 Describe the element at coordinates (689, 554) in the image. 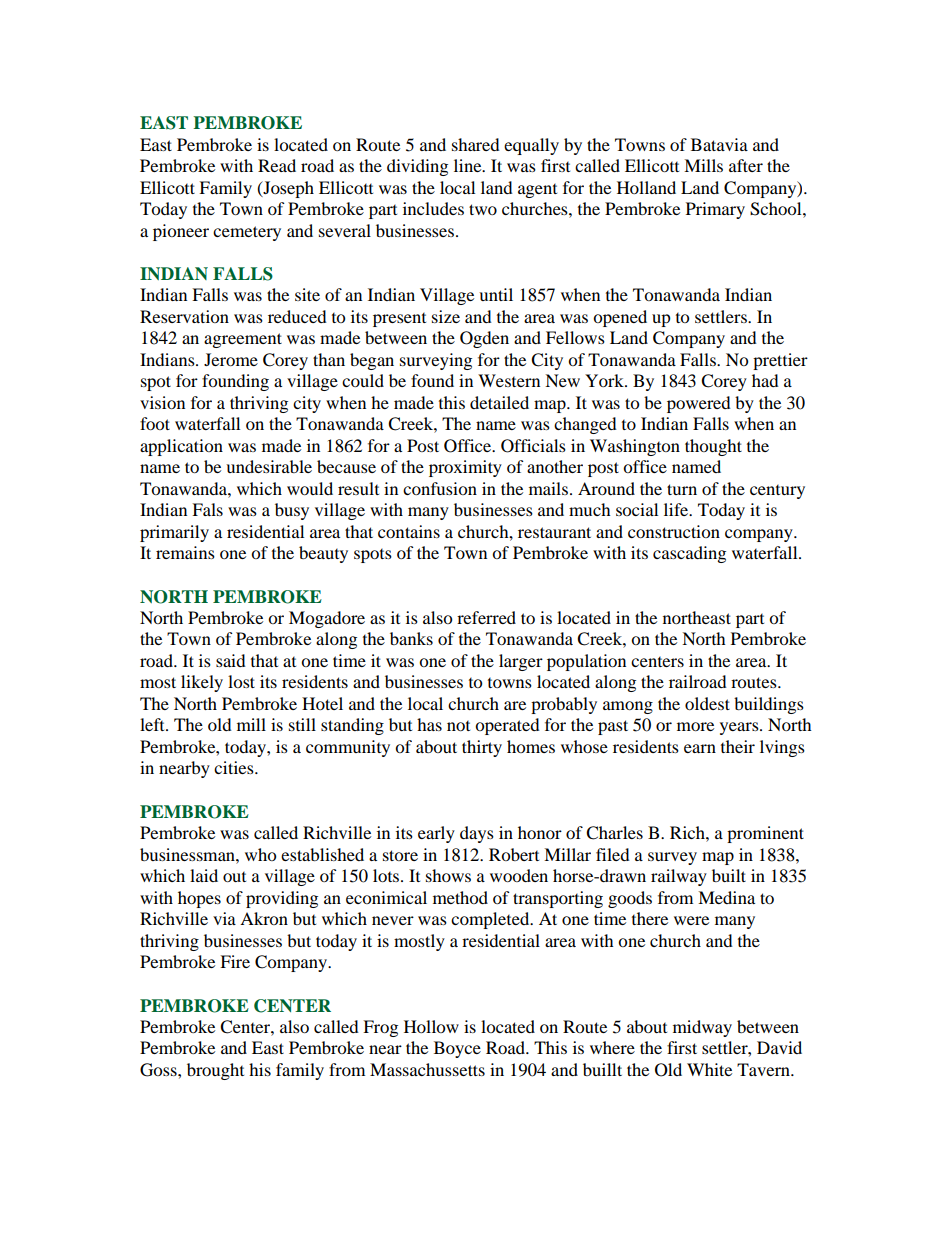

I see `cascading` at that location.
